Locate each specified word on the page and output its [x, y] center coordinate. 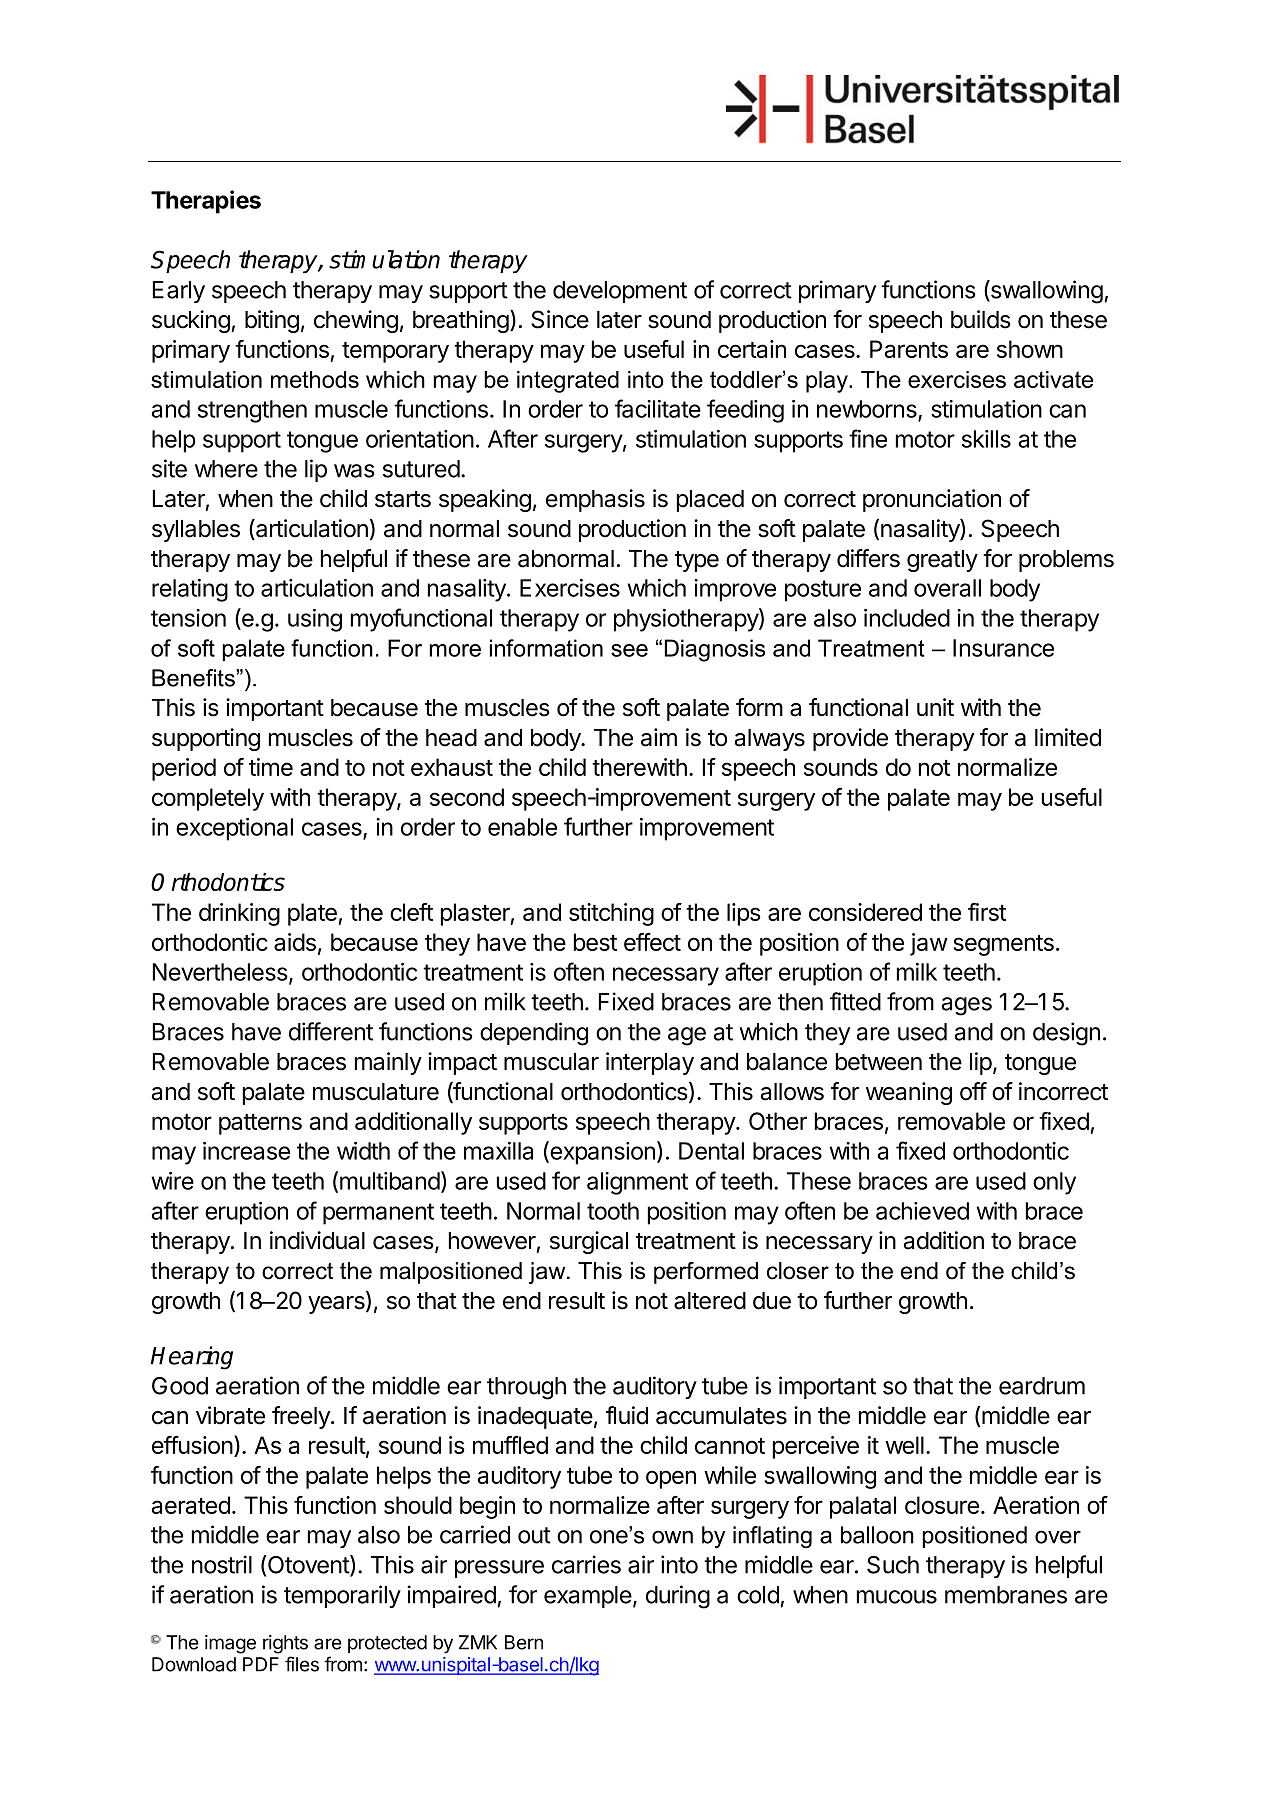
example [588, 1597]
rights [285, 1644]
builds [981, 319]
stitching [611, 914]
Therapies [206, 202]
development [620, 292]
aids [295, 942]
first [987, 912]
